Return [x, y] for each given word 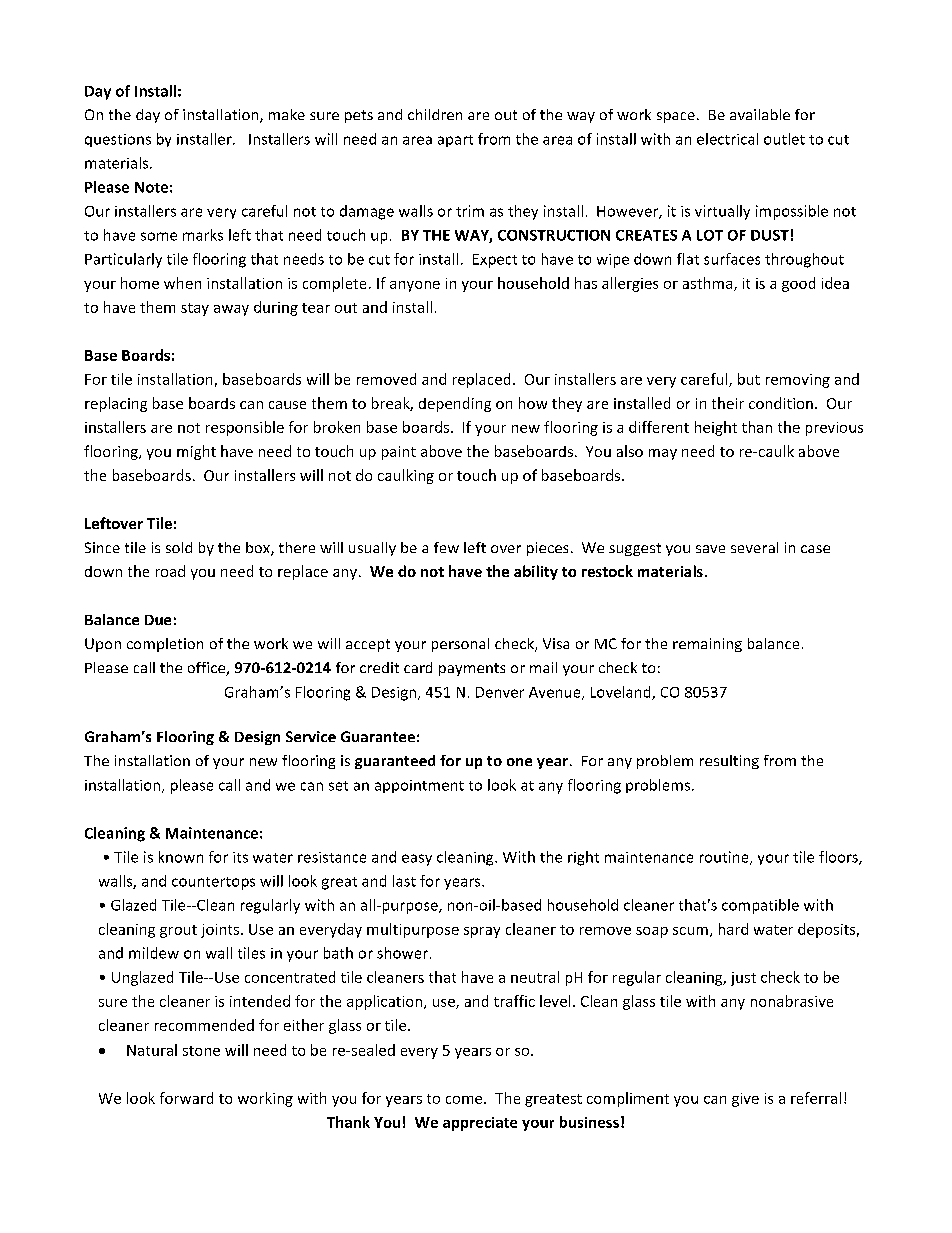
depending [455, 404]
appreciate [480, 1124]
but [749, 379]
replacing [116, 404]
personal [460, 645]
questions [118, 140]
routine [725, 858]
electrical [727, 139]
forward [186, 1098]
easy [417, 860]
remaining [707, 645]
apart [455, 141]
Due [158, 620]
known [181, 857]
